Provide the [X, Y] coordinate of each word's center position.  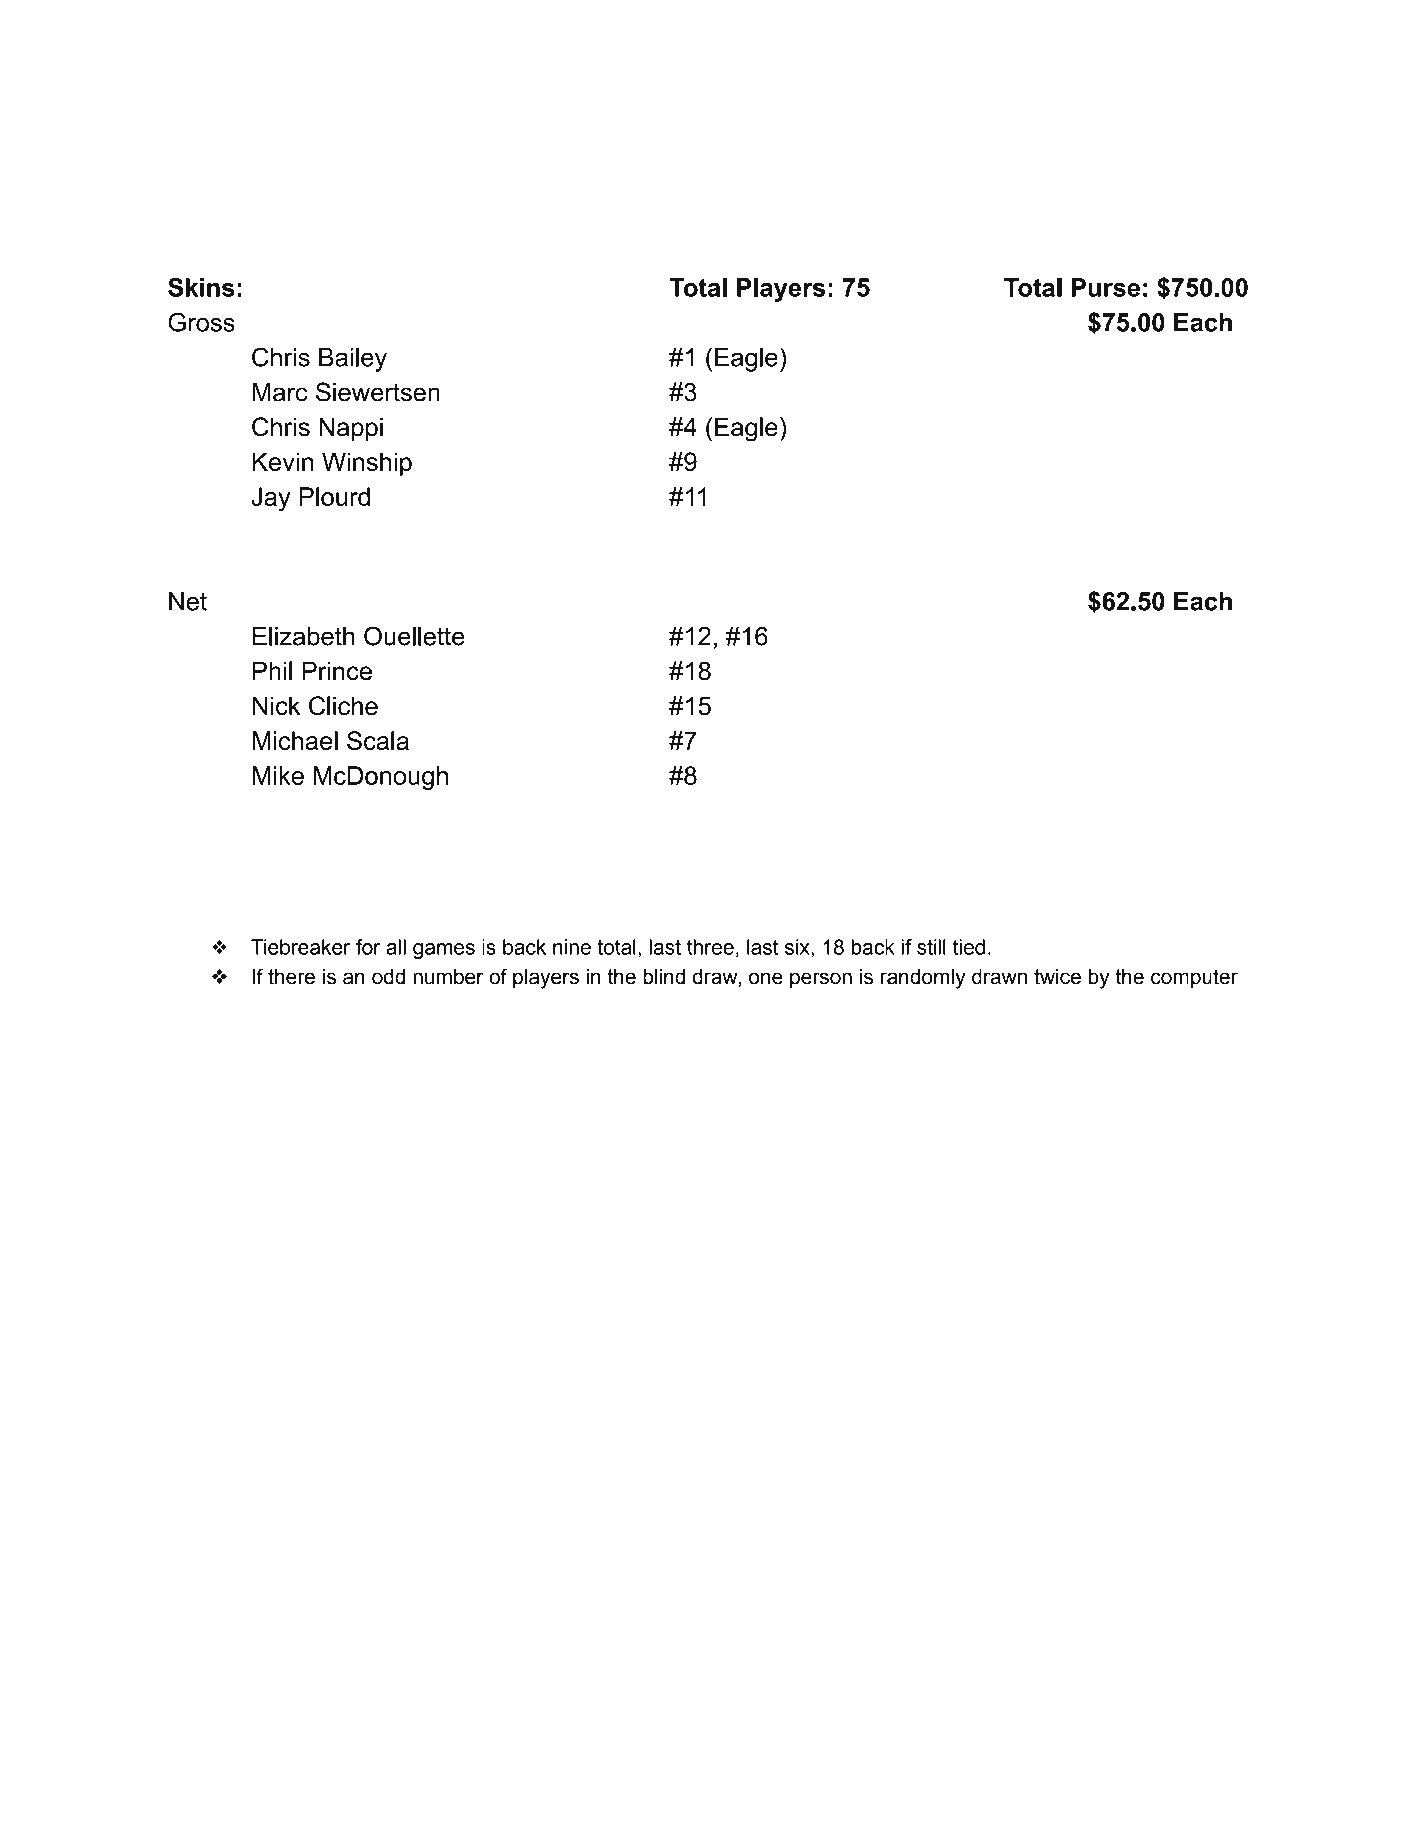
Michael [295, 740]
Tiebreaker [300, 947]
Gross [201, 322]
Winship [367, 464]
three [710, 947]
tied [969, 947]
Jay [271, 499]
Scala [378, 740]
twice [1057, 977]
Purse [1106, 287]
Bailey [353, 360]
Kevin [283, 461]
